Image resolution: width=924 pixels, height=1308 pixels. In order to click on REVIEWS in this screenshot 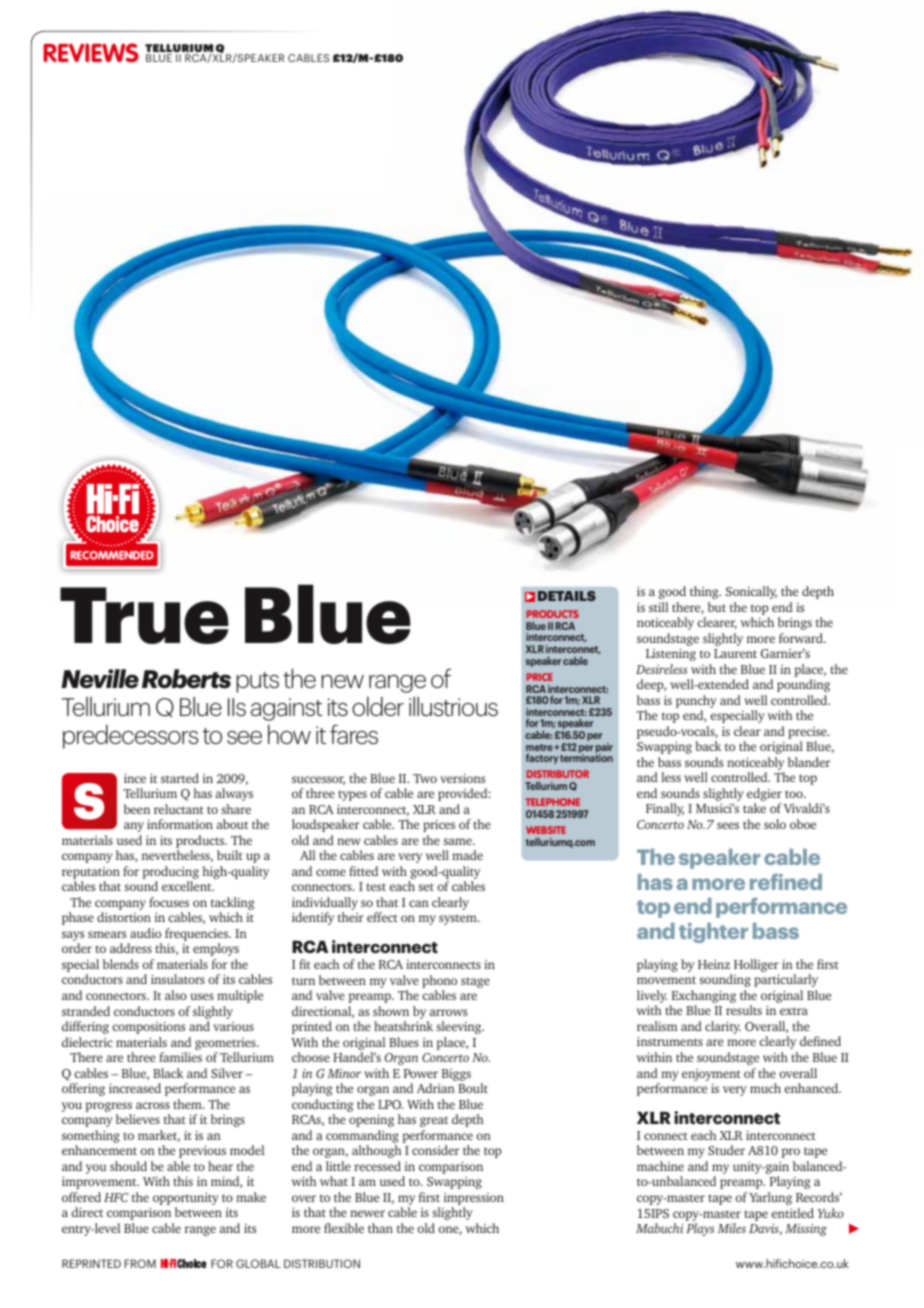, I will do `click(91, 53)`.
